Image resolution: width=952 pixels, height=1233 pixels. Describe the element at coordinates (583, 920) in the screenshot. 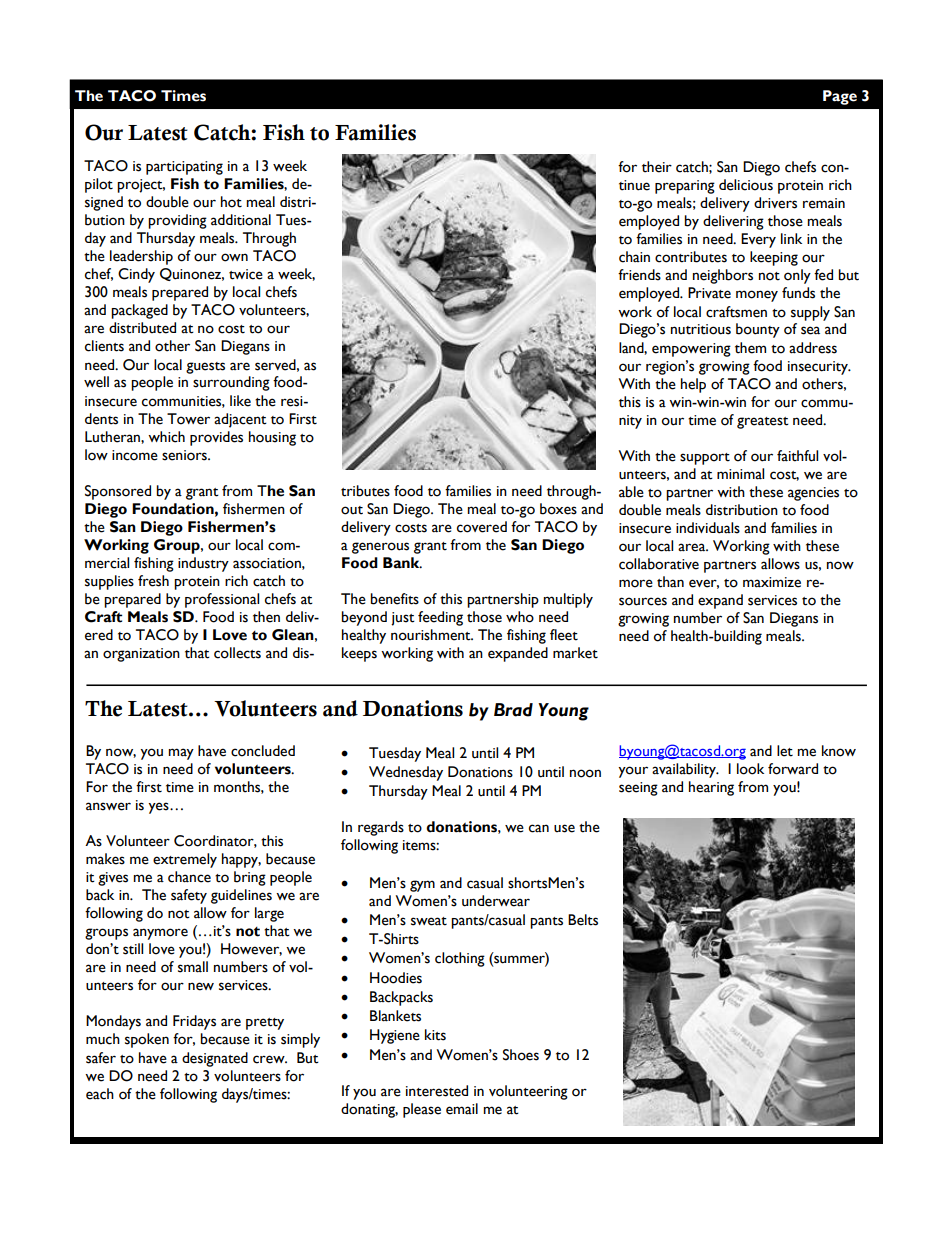

I see `Belts` at that location.
